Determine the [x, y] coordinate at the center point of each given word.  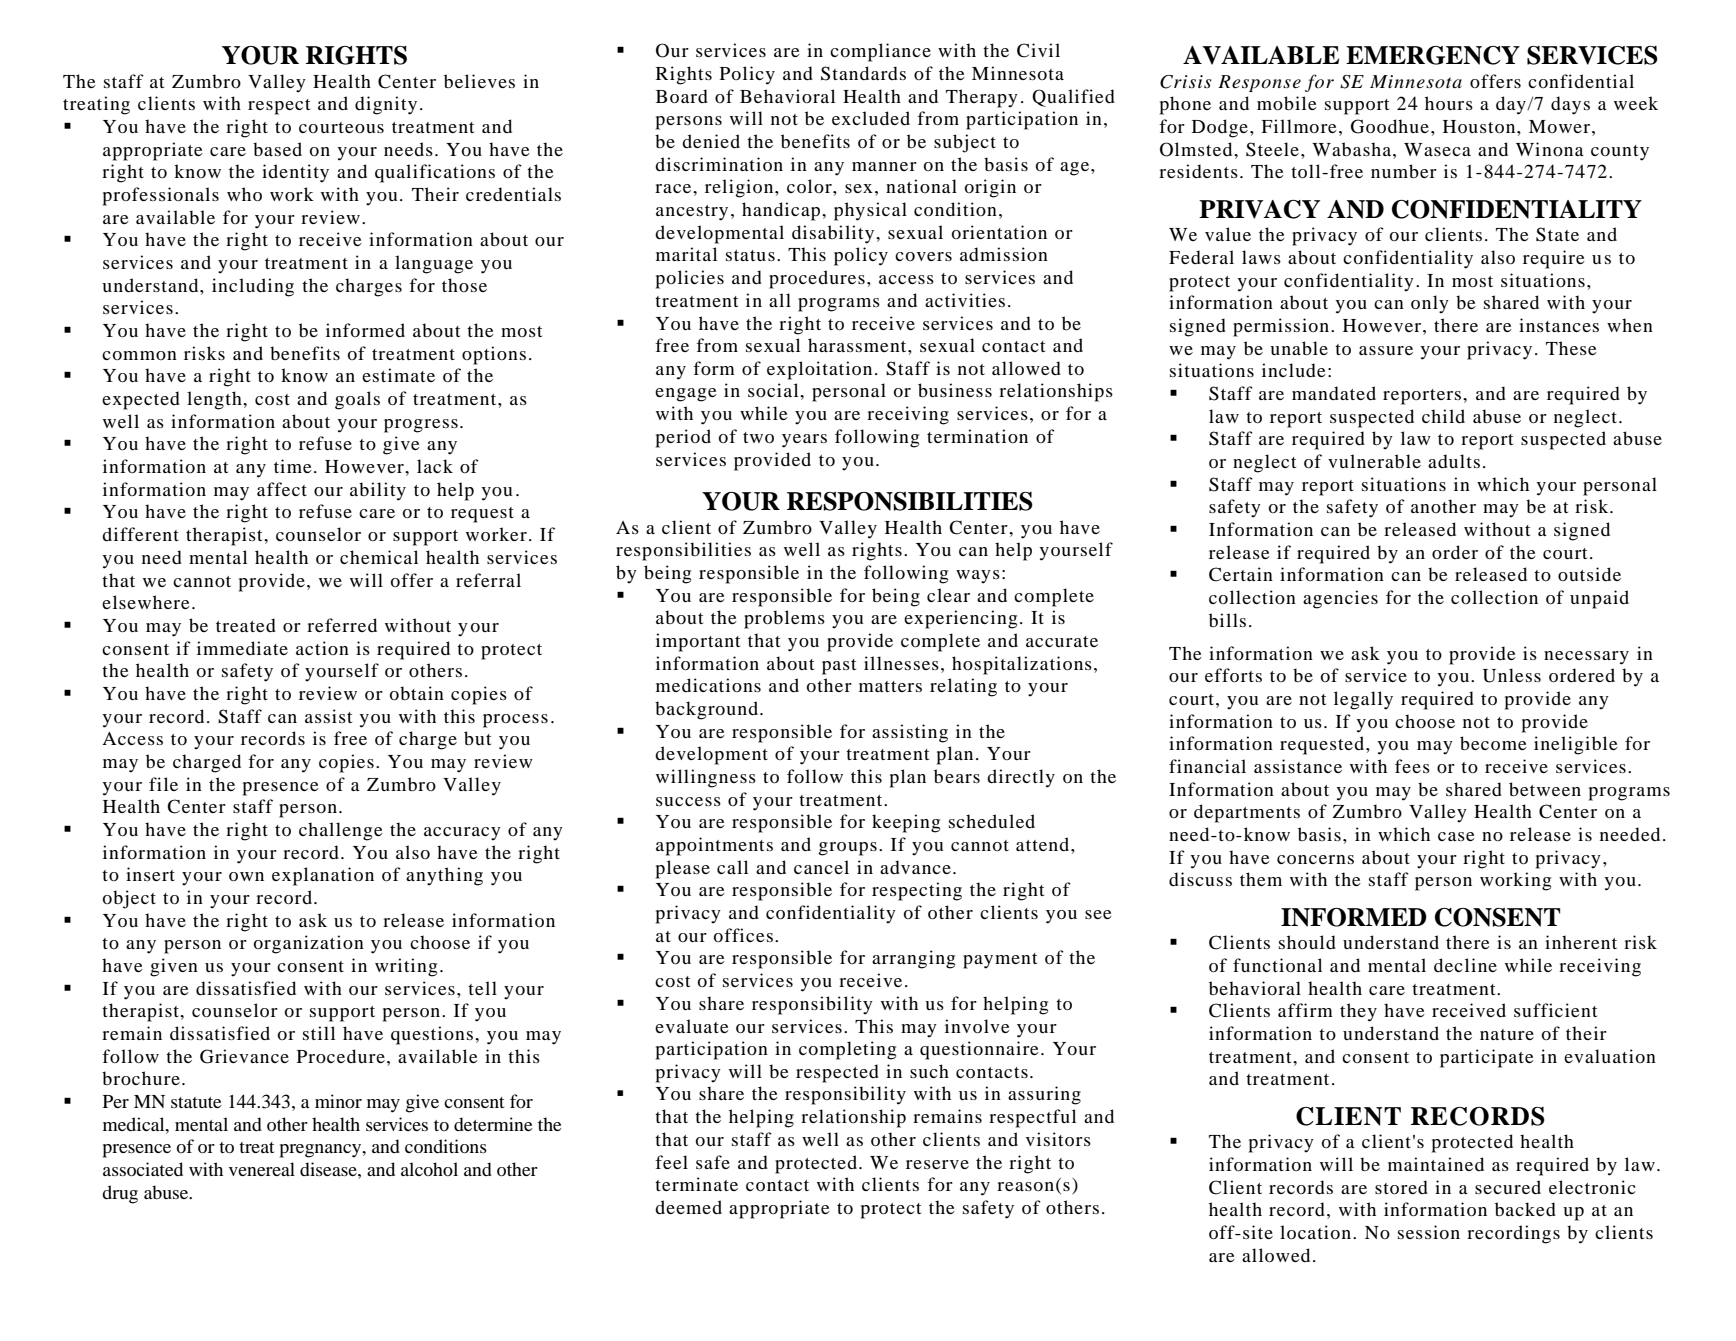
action [322, 648]
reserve [937, 1164]
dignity [386, 105]
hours [1449, 103]
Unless [1512, 675]
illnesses [901, 663]
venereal [262, 1169]
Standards [863, 73]
